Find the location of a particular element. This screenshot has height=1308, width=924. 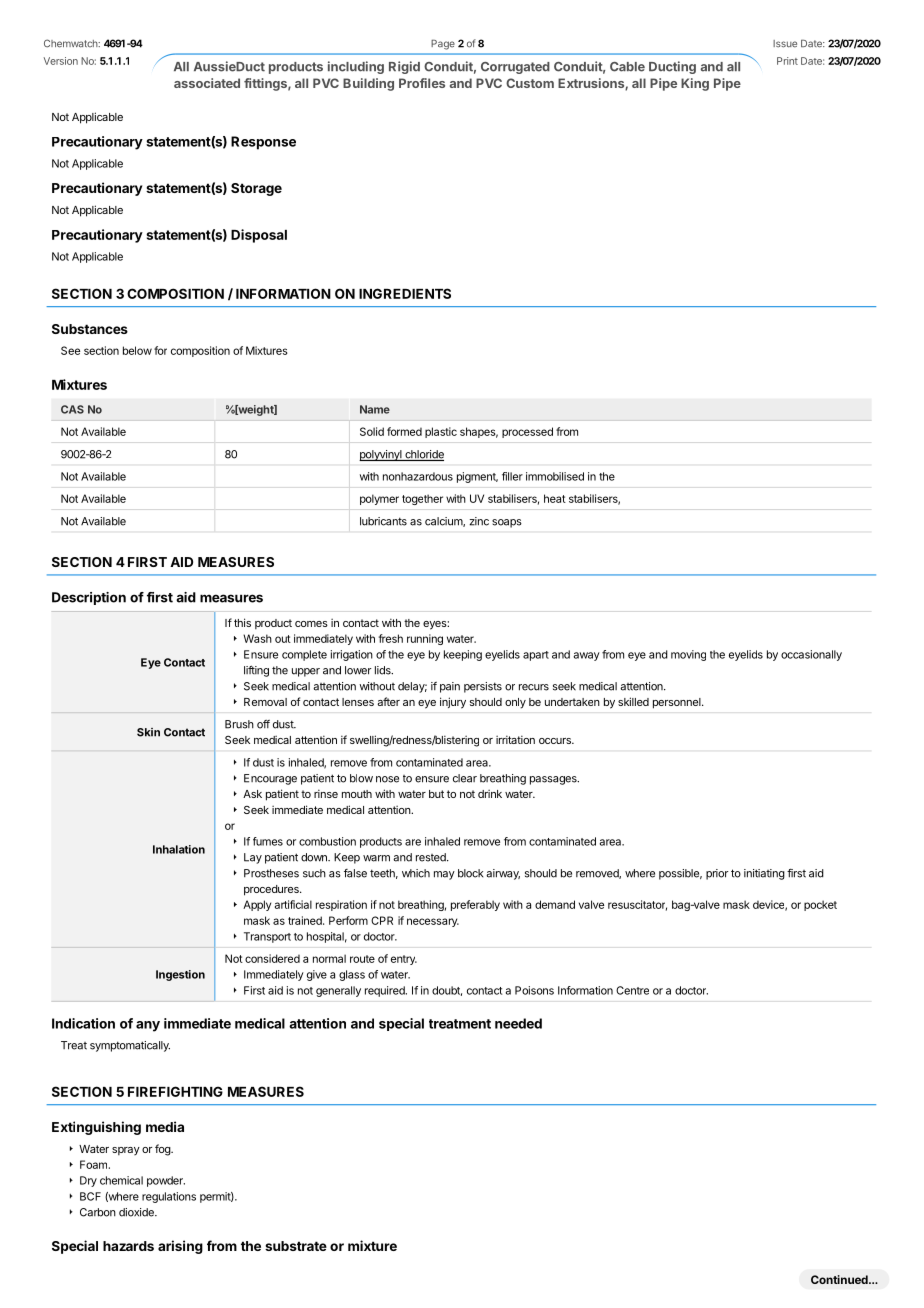

hazards is located at coordinates (128, 1246).
